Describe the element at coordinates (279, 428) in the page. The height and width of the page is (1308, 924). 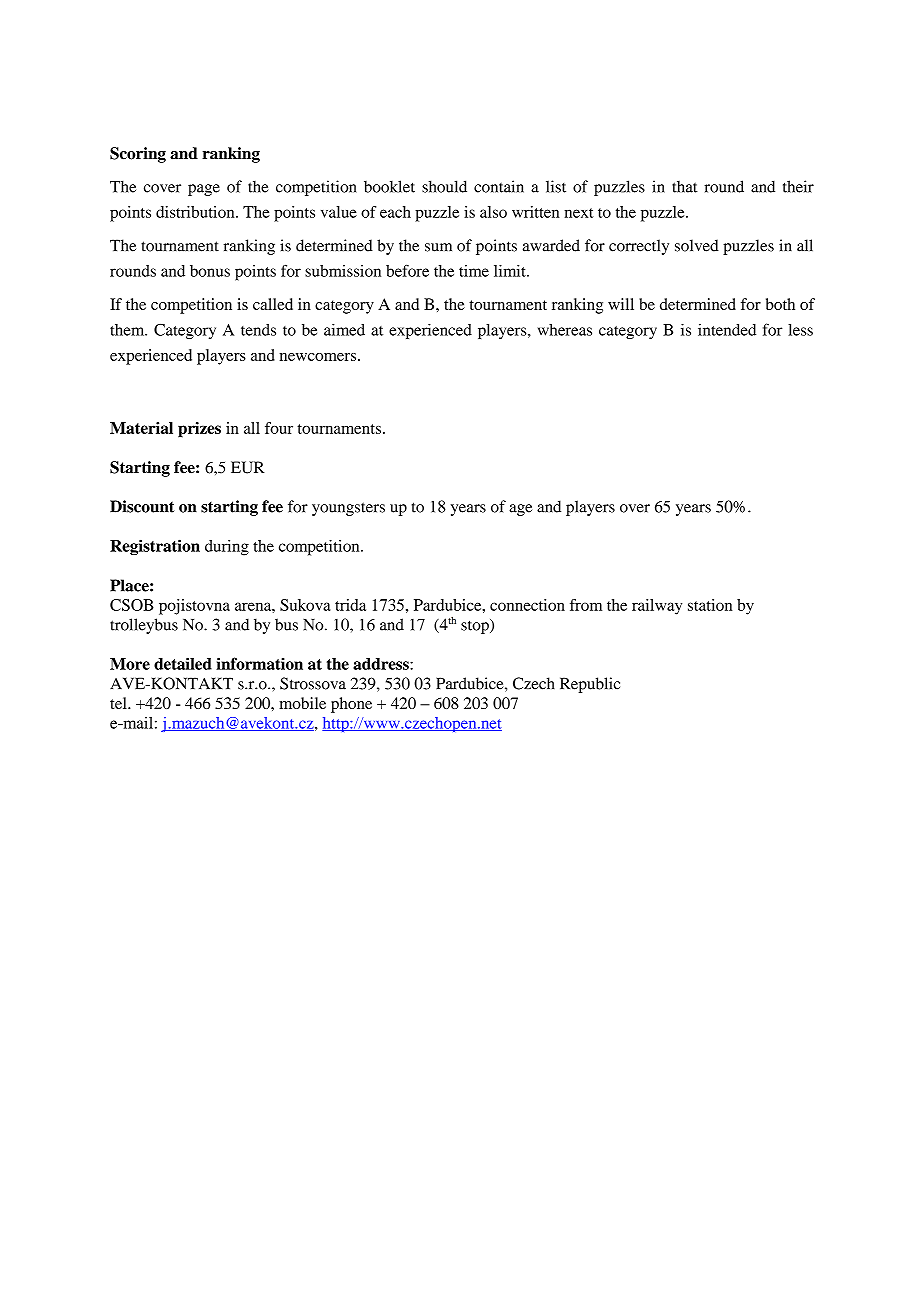
I see `four` at that location.
